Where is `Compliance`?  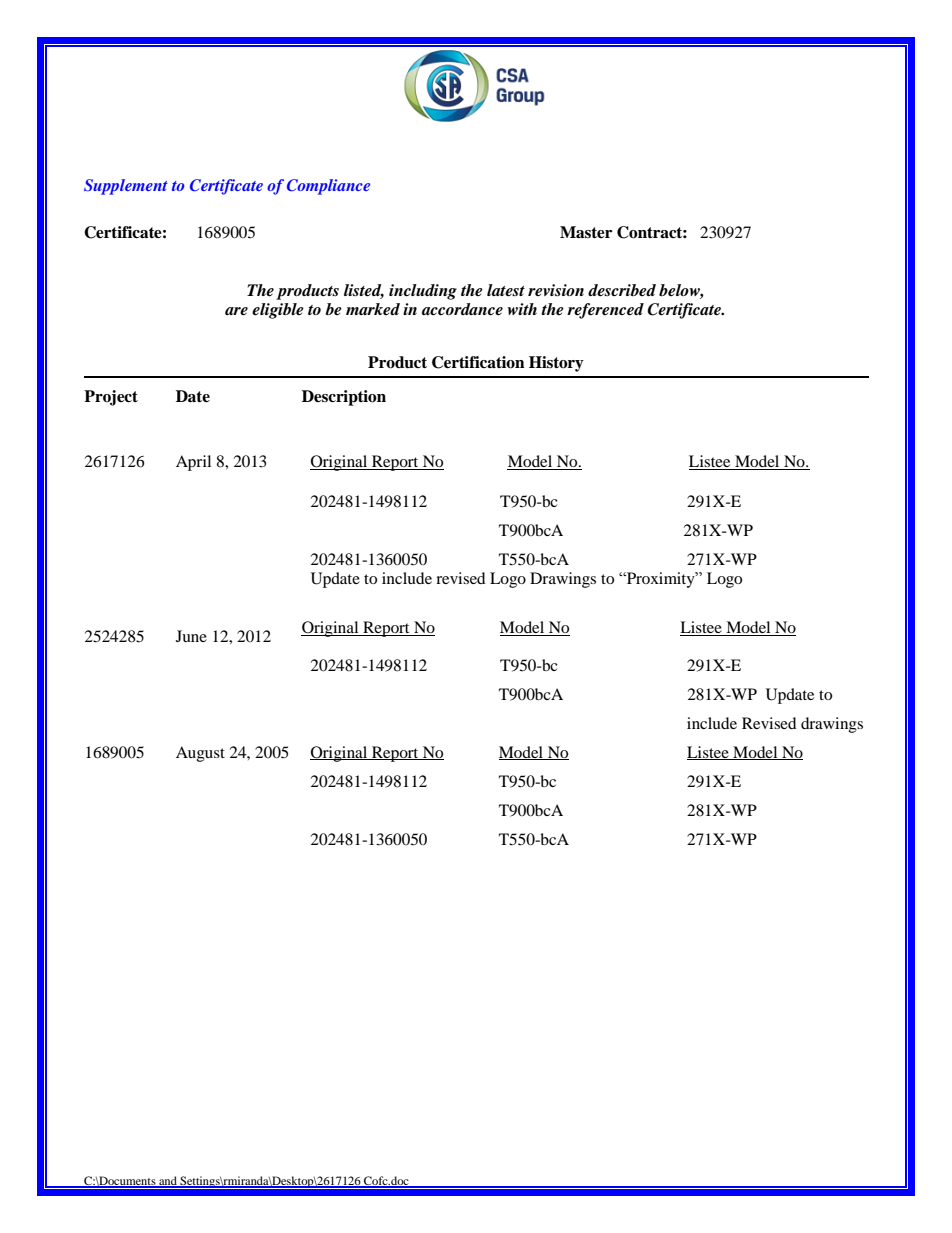 Compliance is located at coordinates (328, 187).
